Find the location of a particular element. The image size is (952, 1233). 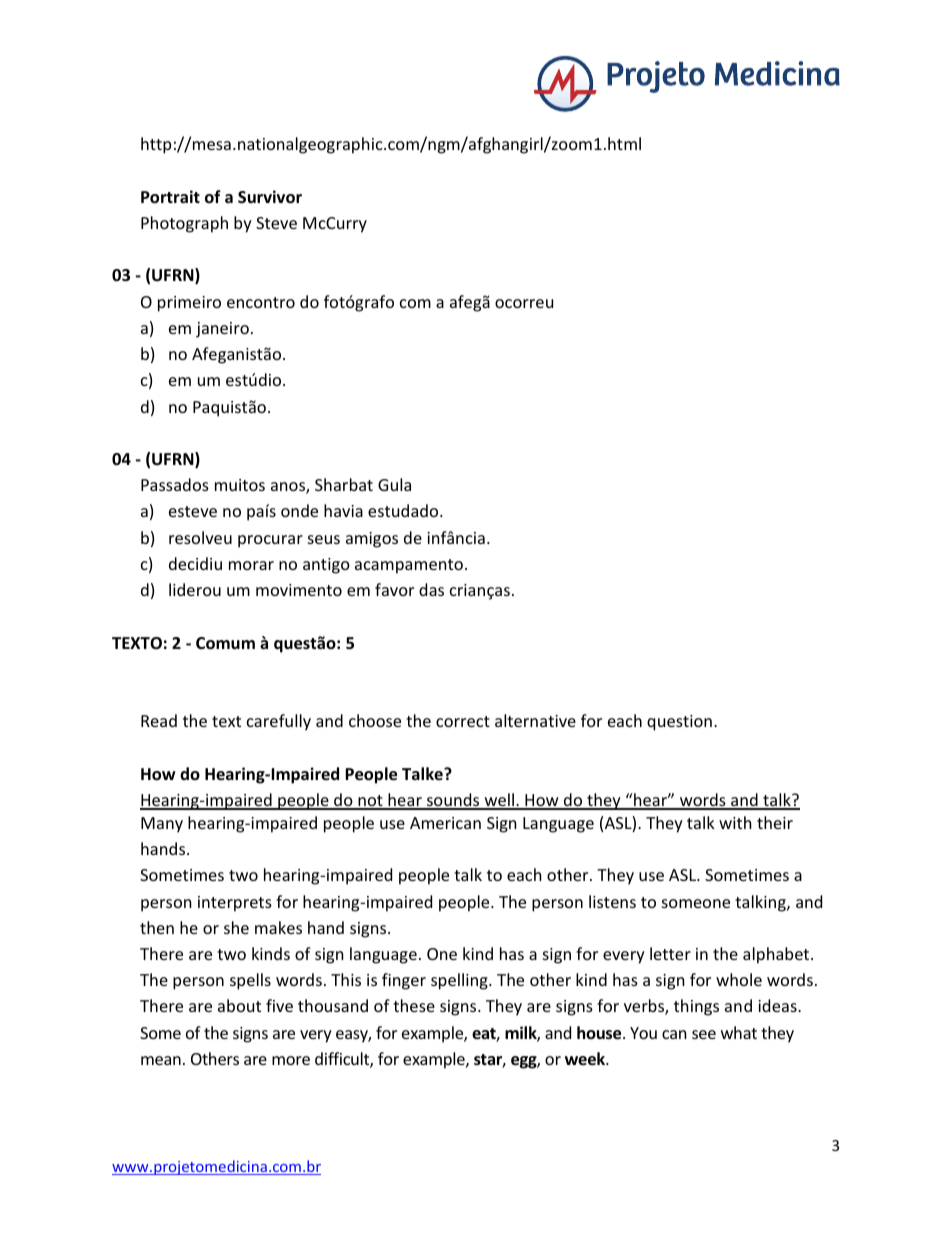

Photograph is located at coordinates (184, 224).
